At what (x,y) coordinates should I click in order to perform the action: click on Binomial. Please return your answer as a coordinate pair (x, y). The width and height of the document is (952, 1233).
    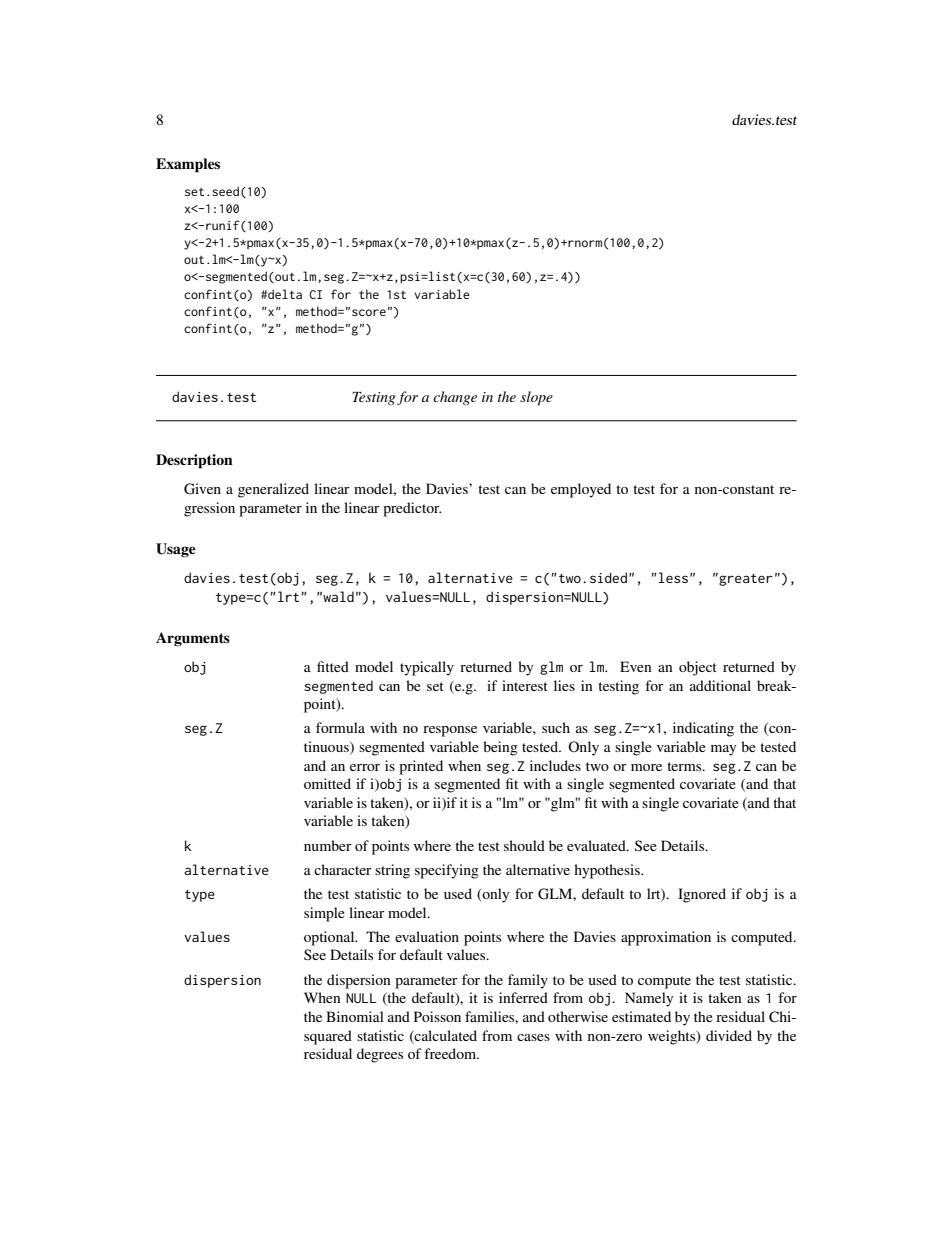
    Looking at the image, I should click on (355, 1016).
